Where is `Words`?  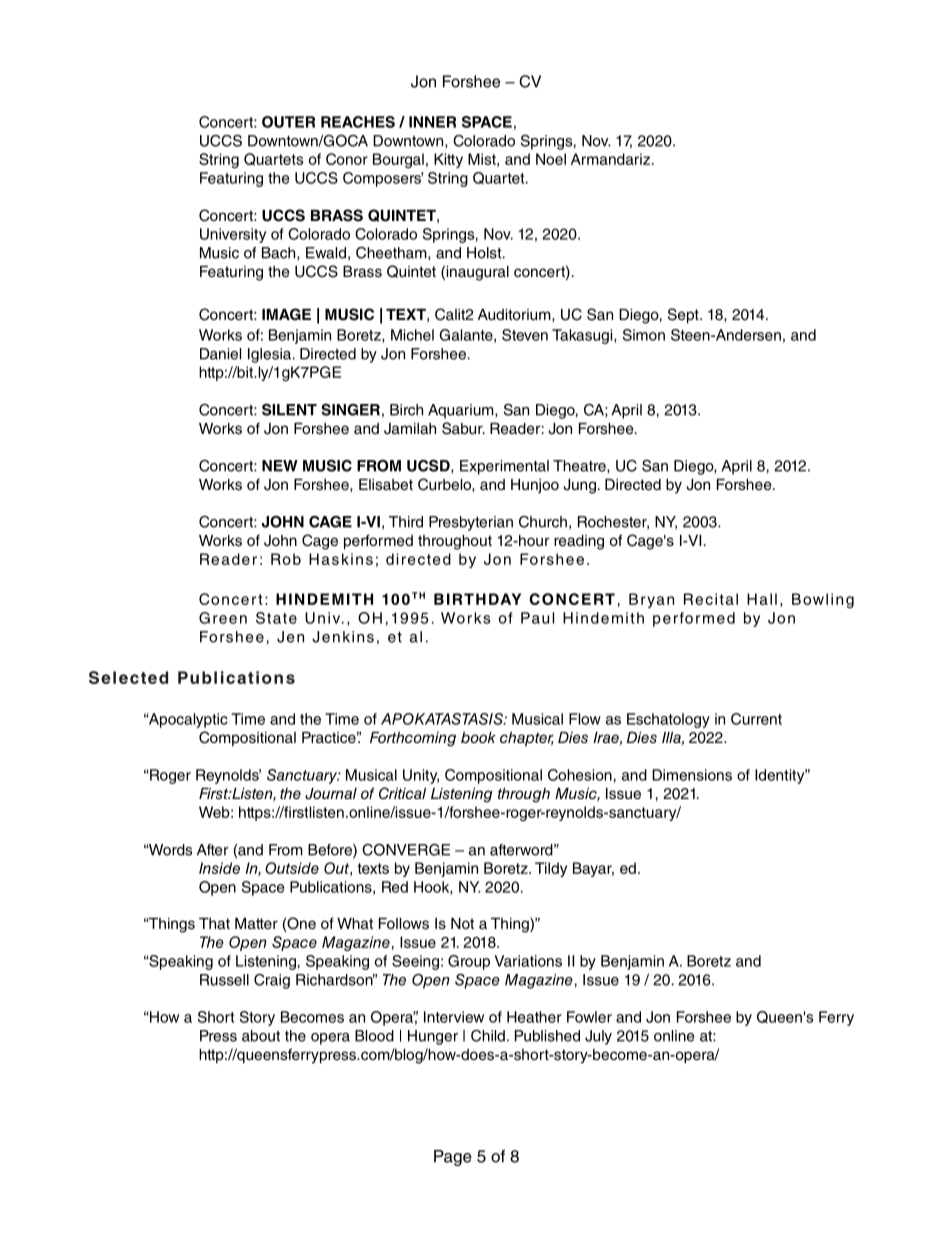 Words is located at coordinates (169, 850).
